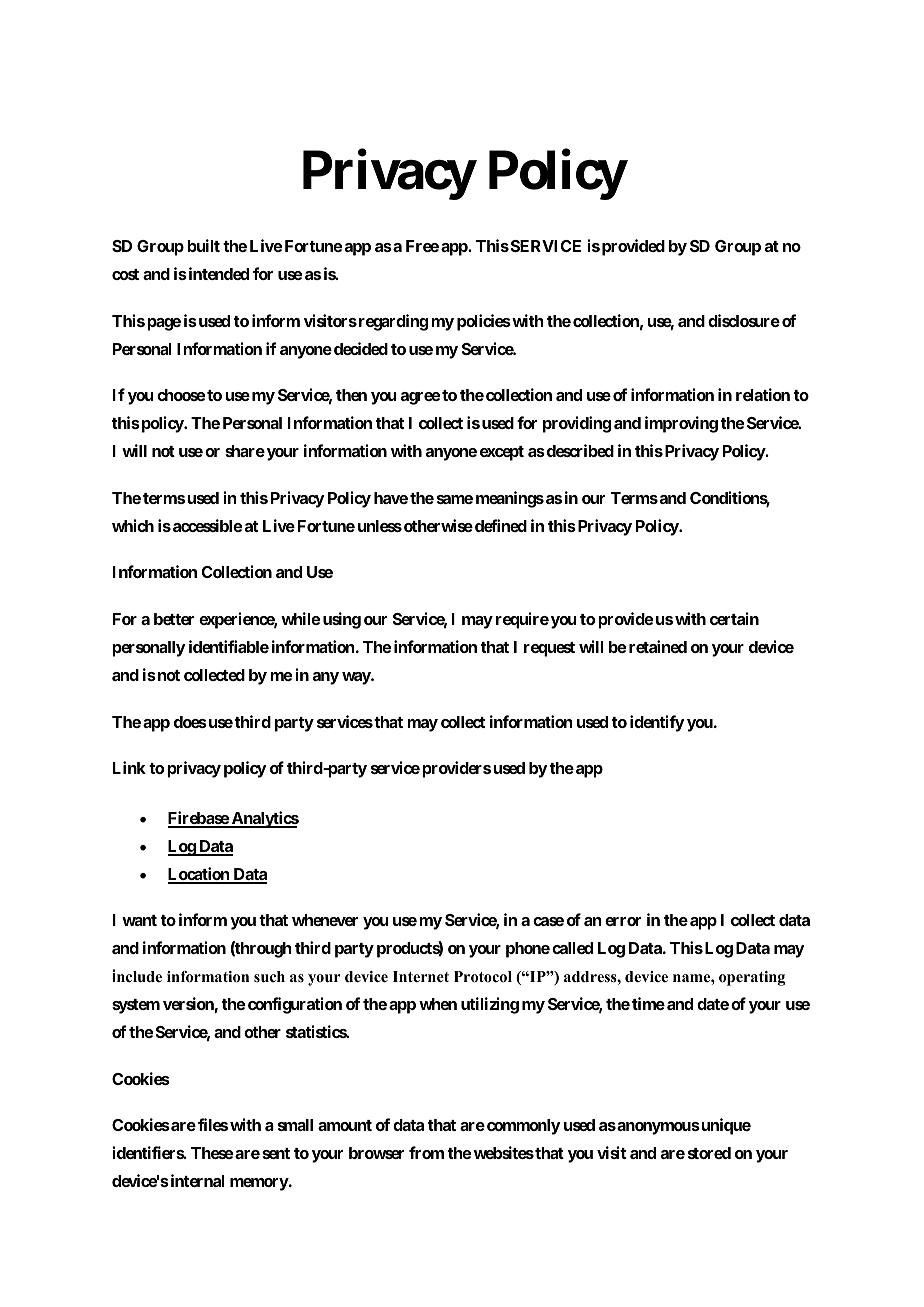 The image size is (924, 1307). What do you see at coordinates (129, 767) in the document?
I see `Link` at bounding box center [129, 767].
